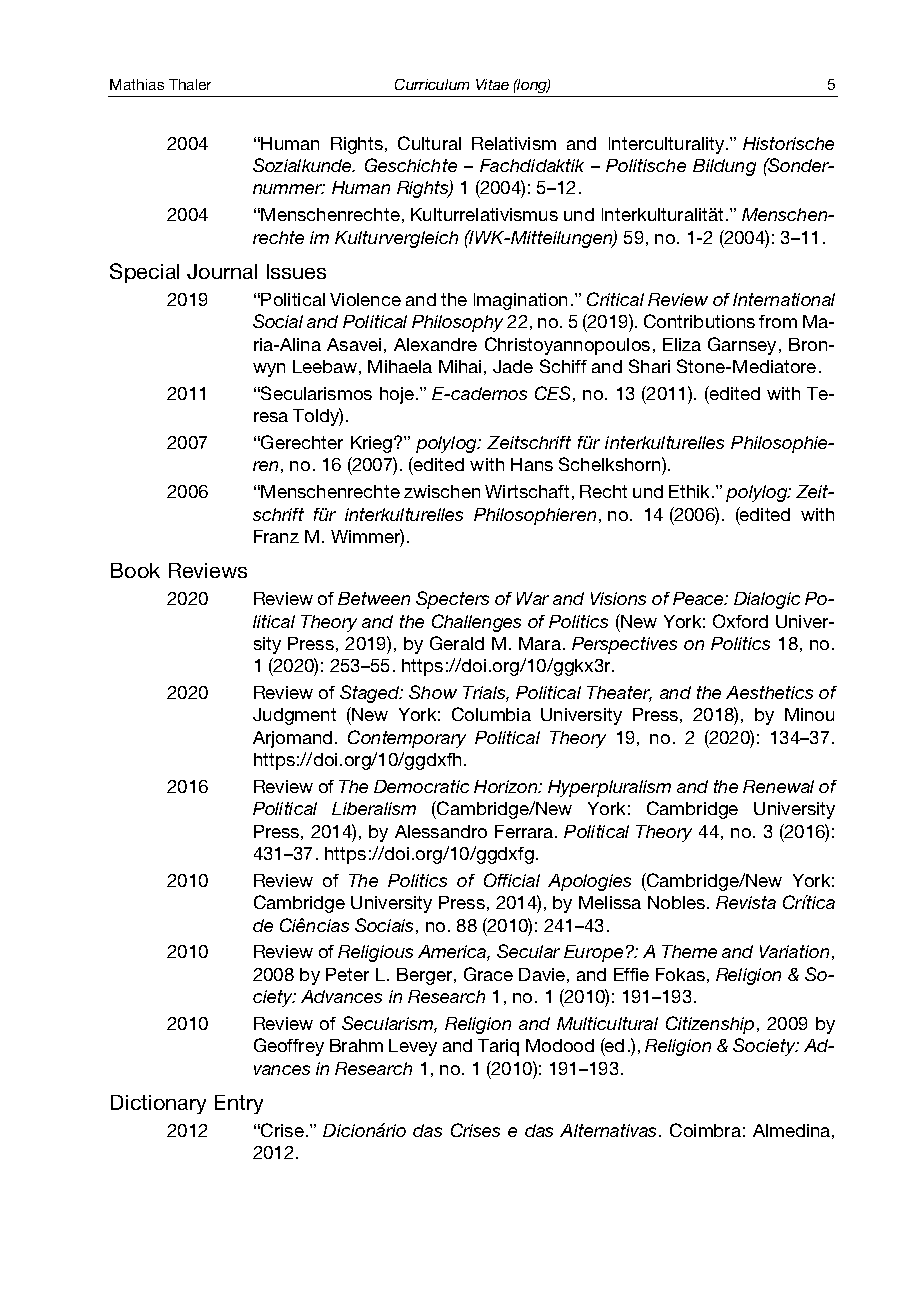  What do you see at coordinates (682, 344) in the image?
I see `Eliza` at bounding box center [682, 344].
